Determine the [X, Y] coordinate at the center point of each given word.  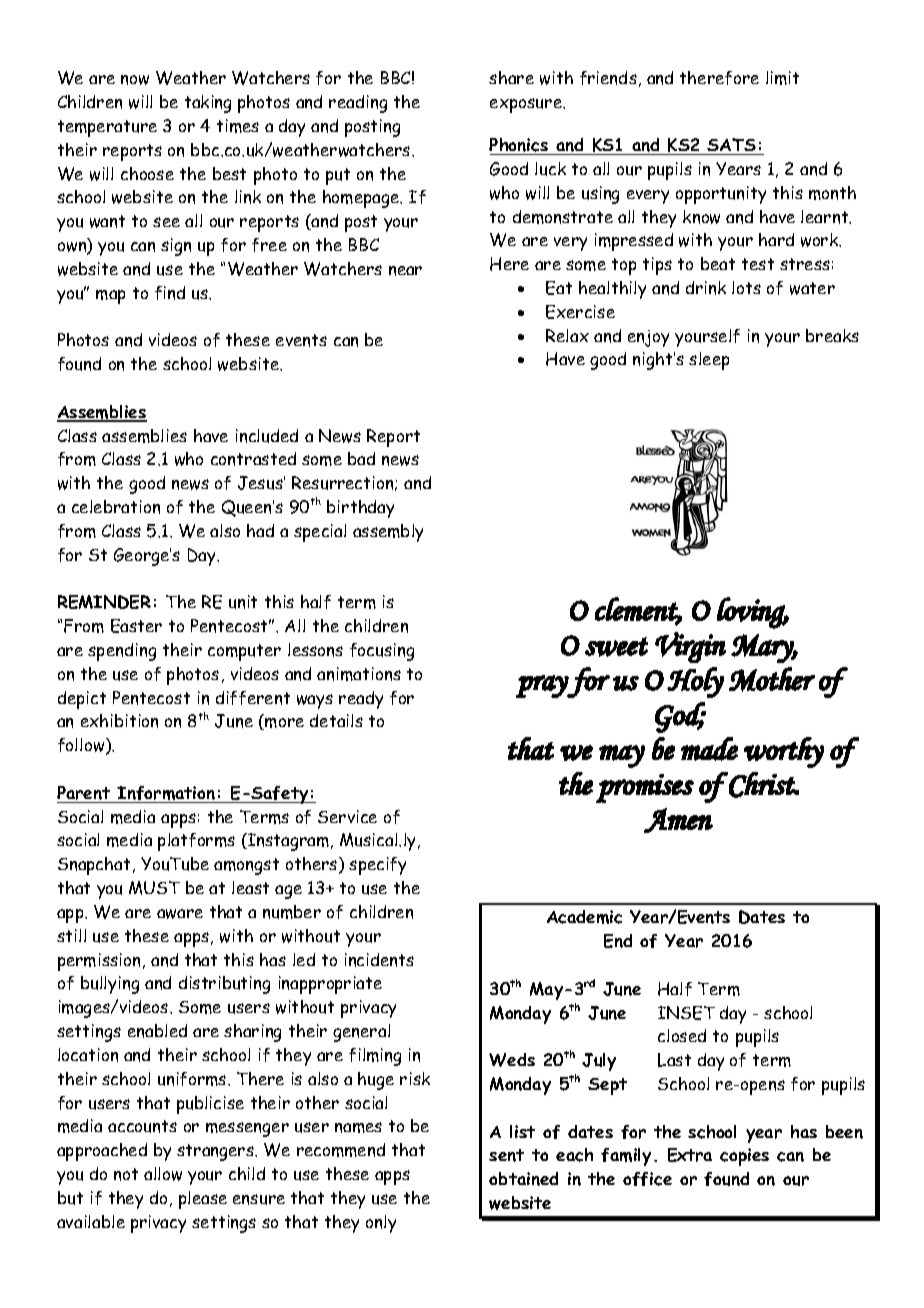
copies [744, 1157]
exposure [527, 105]
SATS [732, 146]
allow [163, 1174]
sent [506, 1155]
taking [208, 104]
